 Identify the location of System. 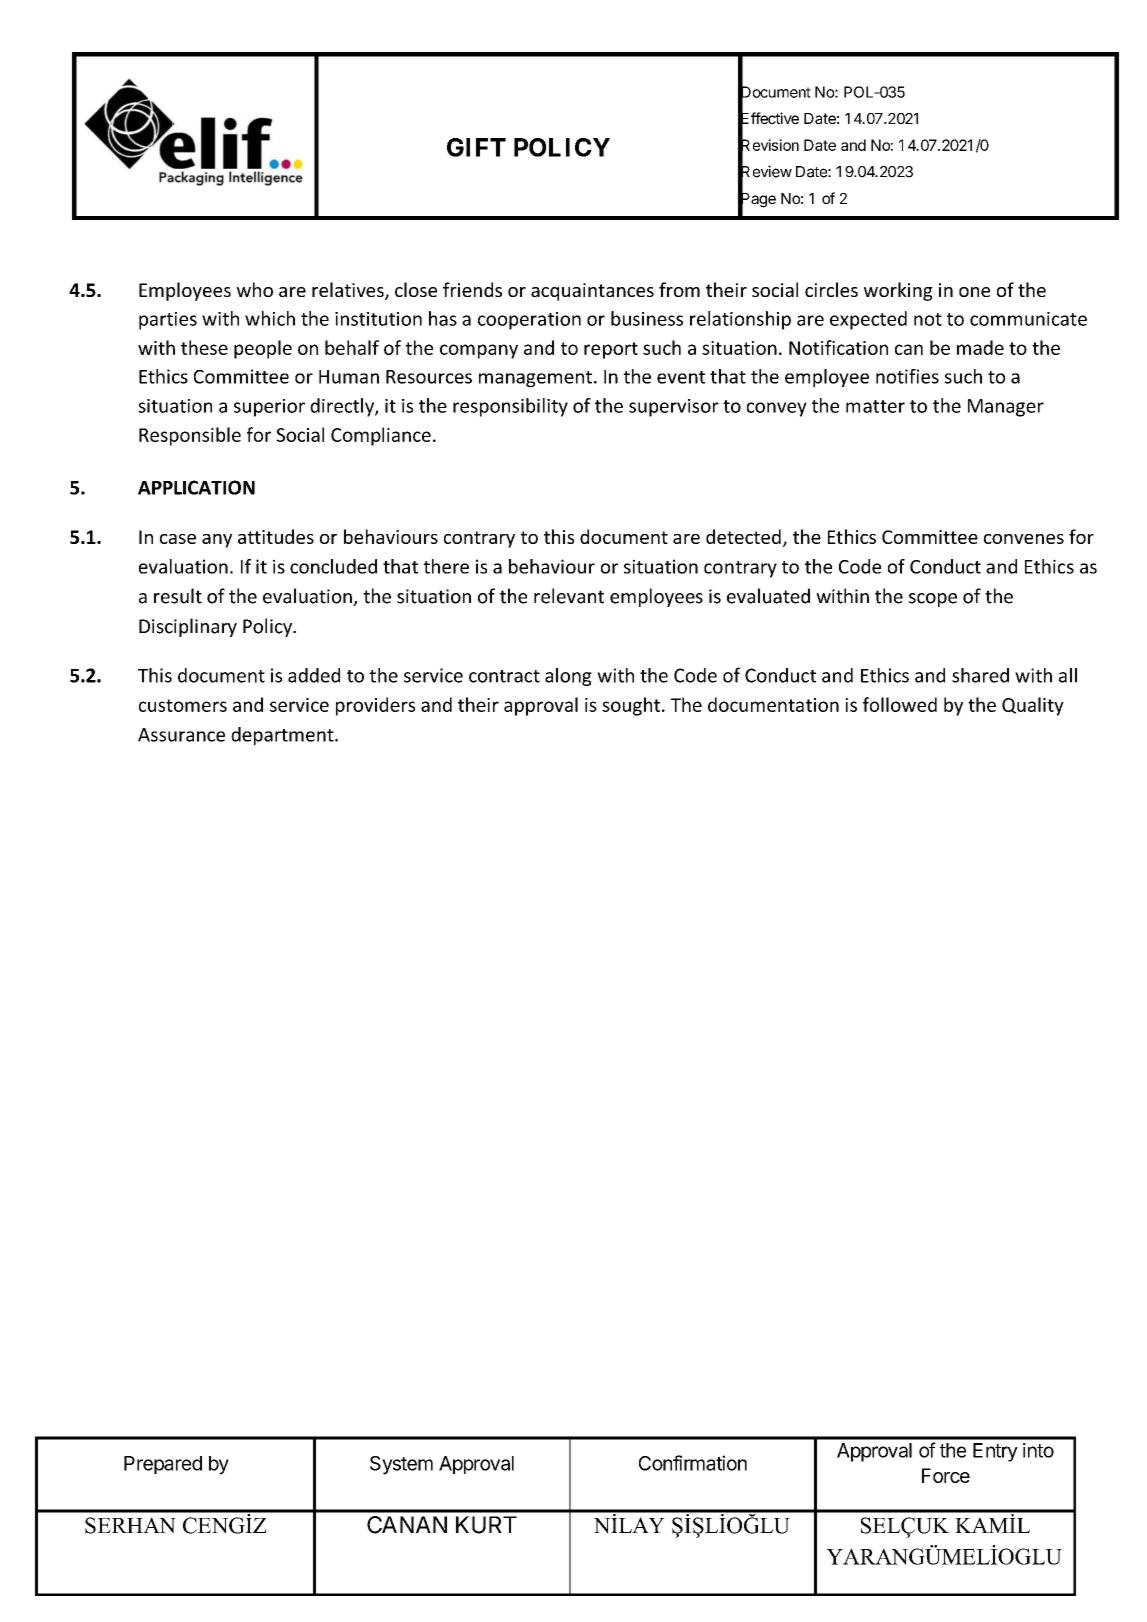
(401, 1465).
